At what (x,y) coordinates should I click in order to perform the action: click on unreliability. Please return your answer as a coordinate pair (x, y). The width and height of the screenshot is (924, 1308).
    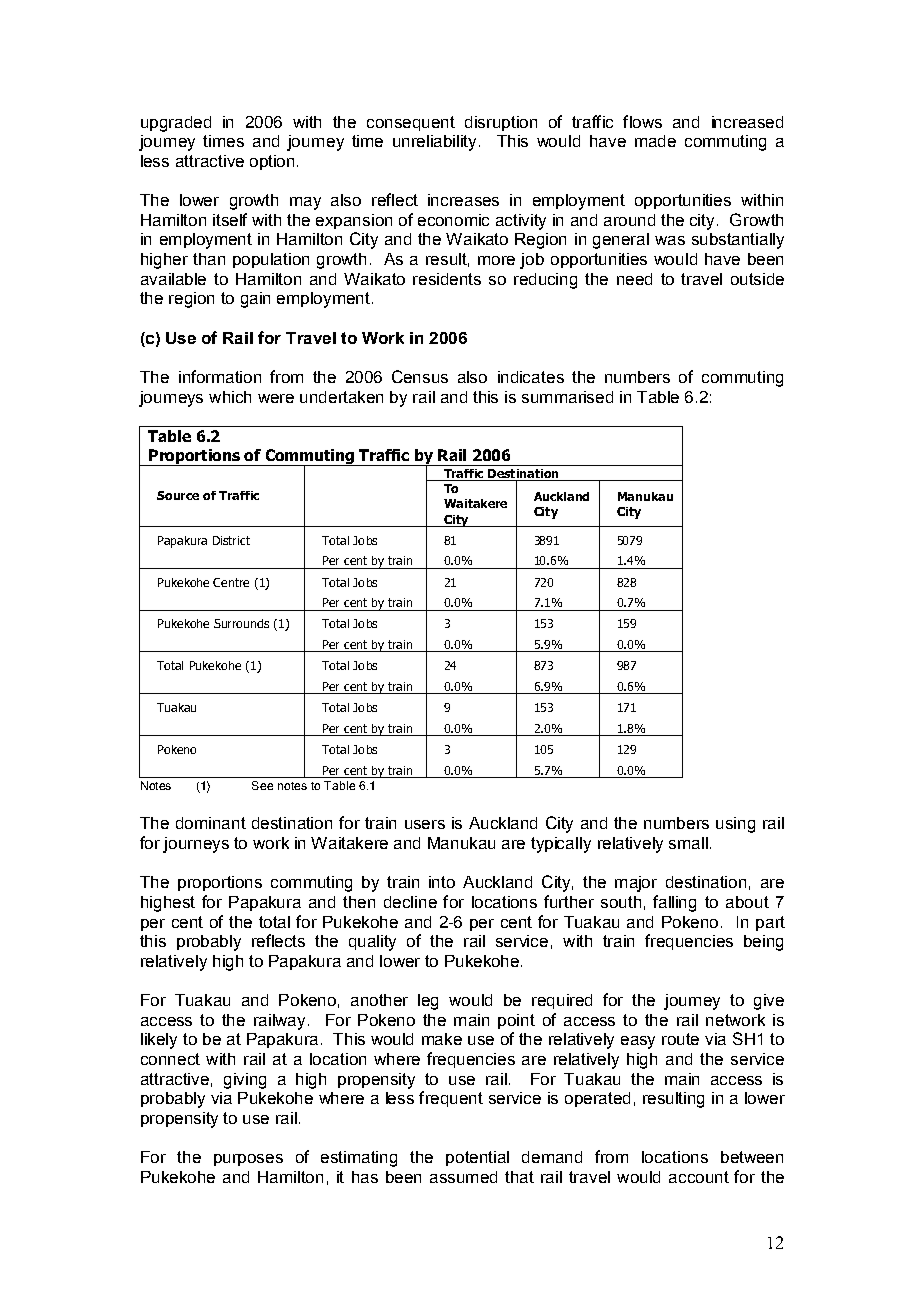
    Looking at the image, I should click on (434, 143).
